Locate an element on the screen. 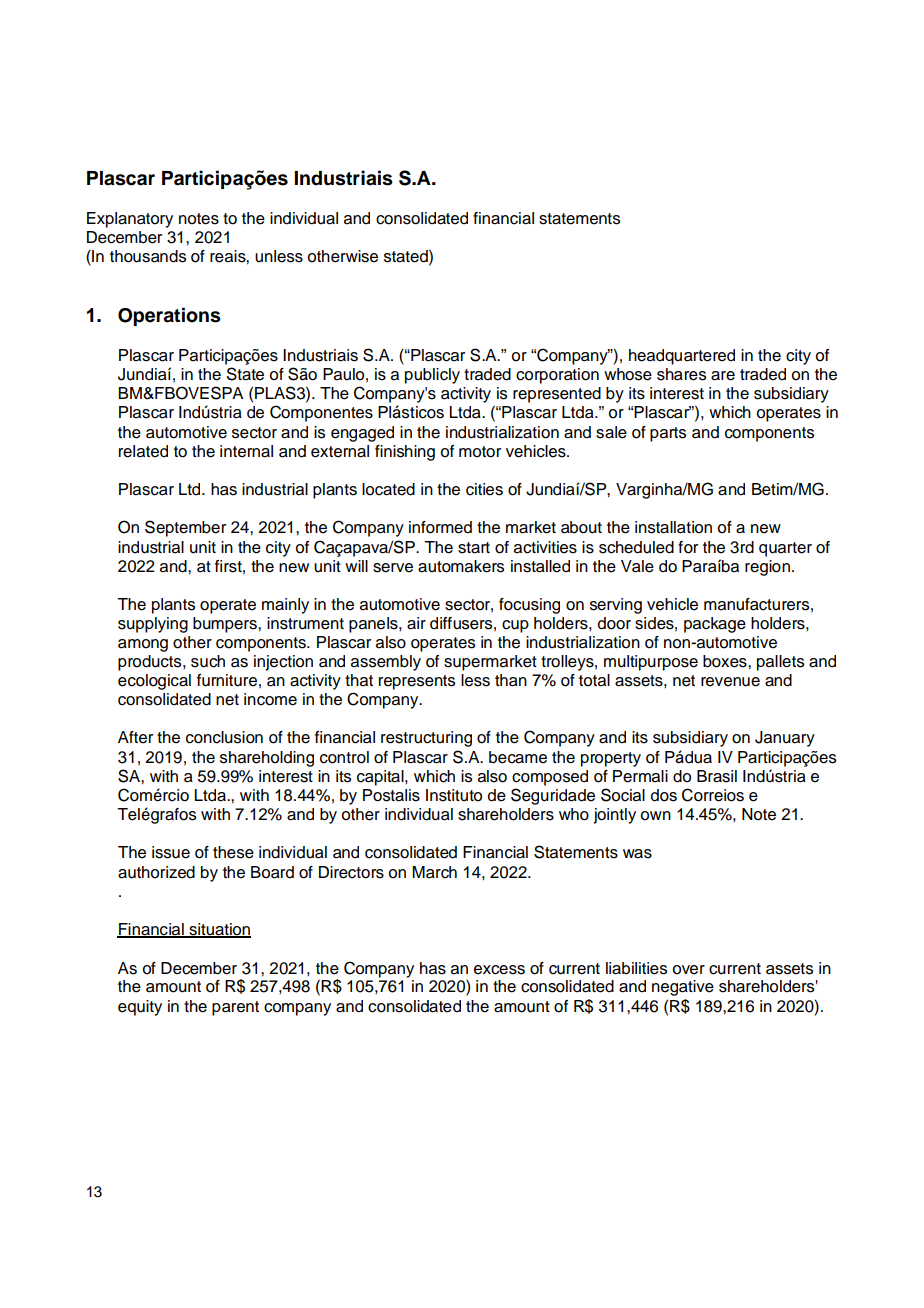  motor is located at coordinates (480, 452).
